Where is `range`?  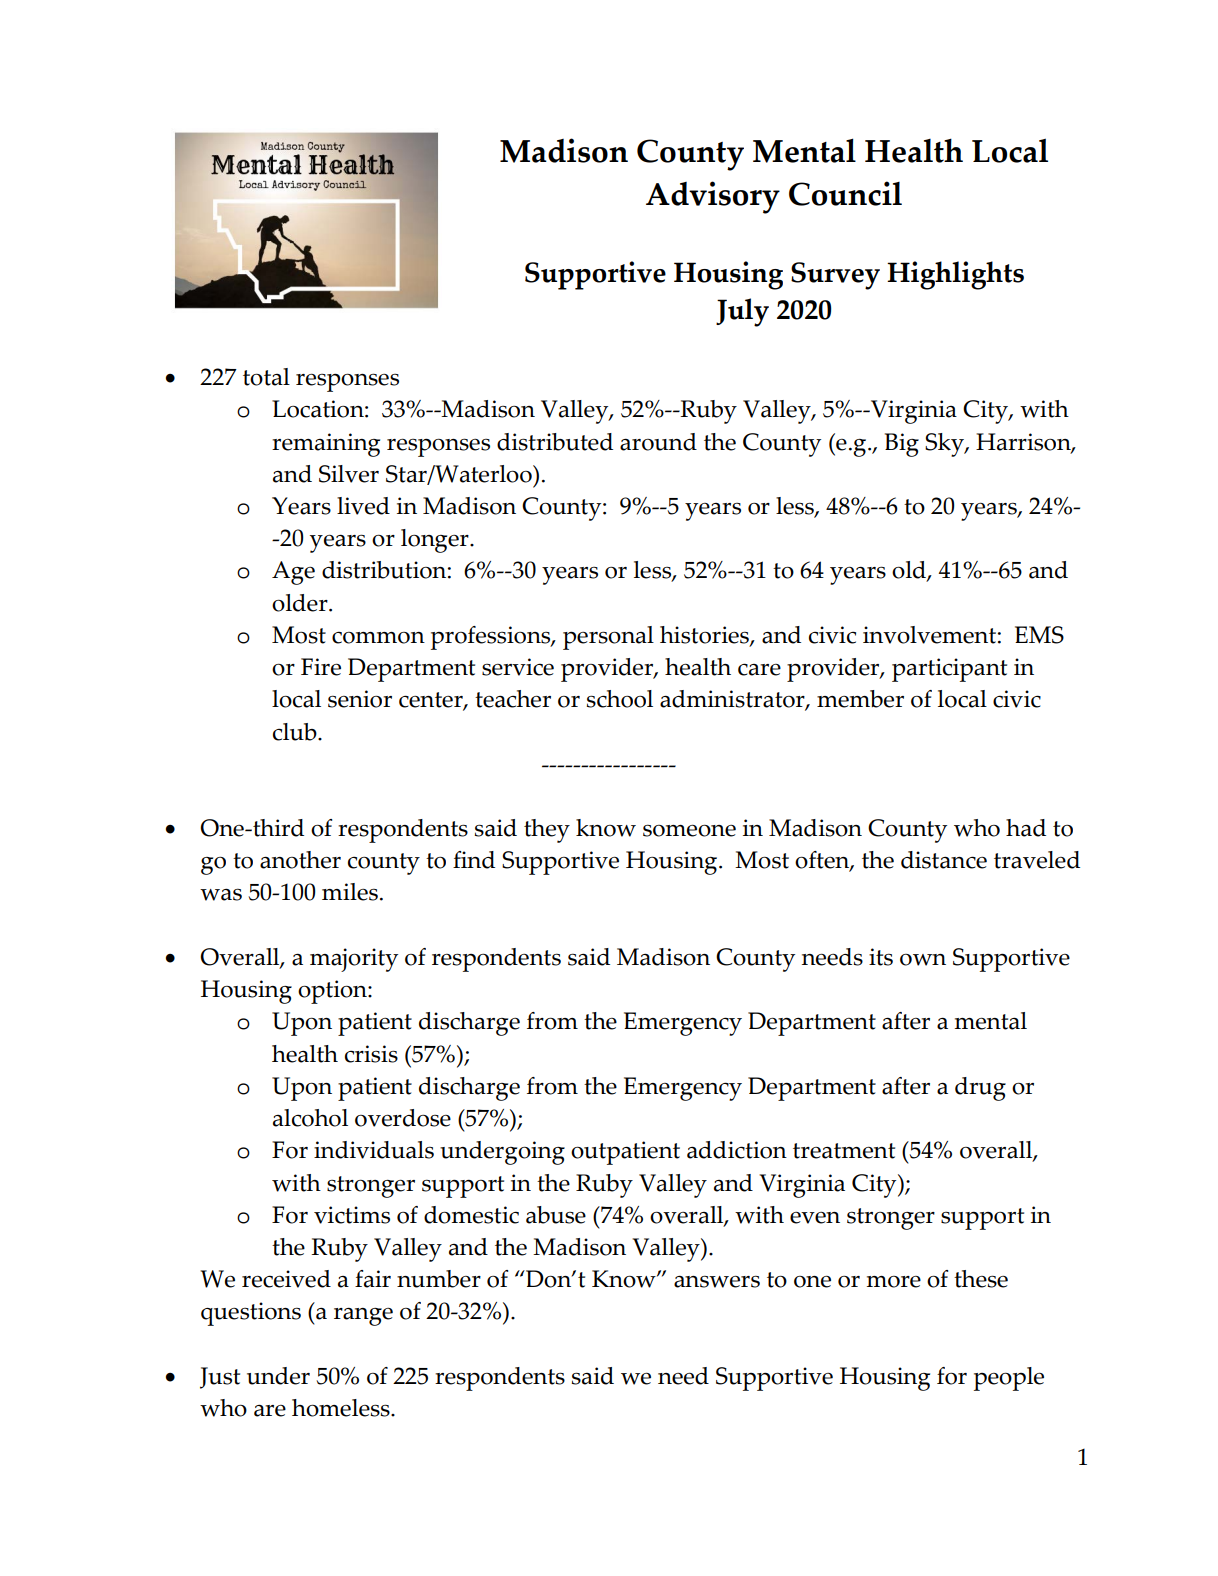 range is located at coordinates (363, 1317).
